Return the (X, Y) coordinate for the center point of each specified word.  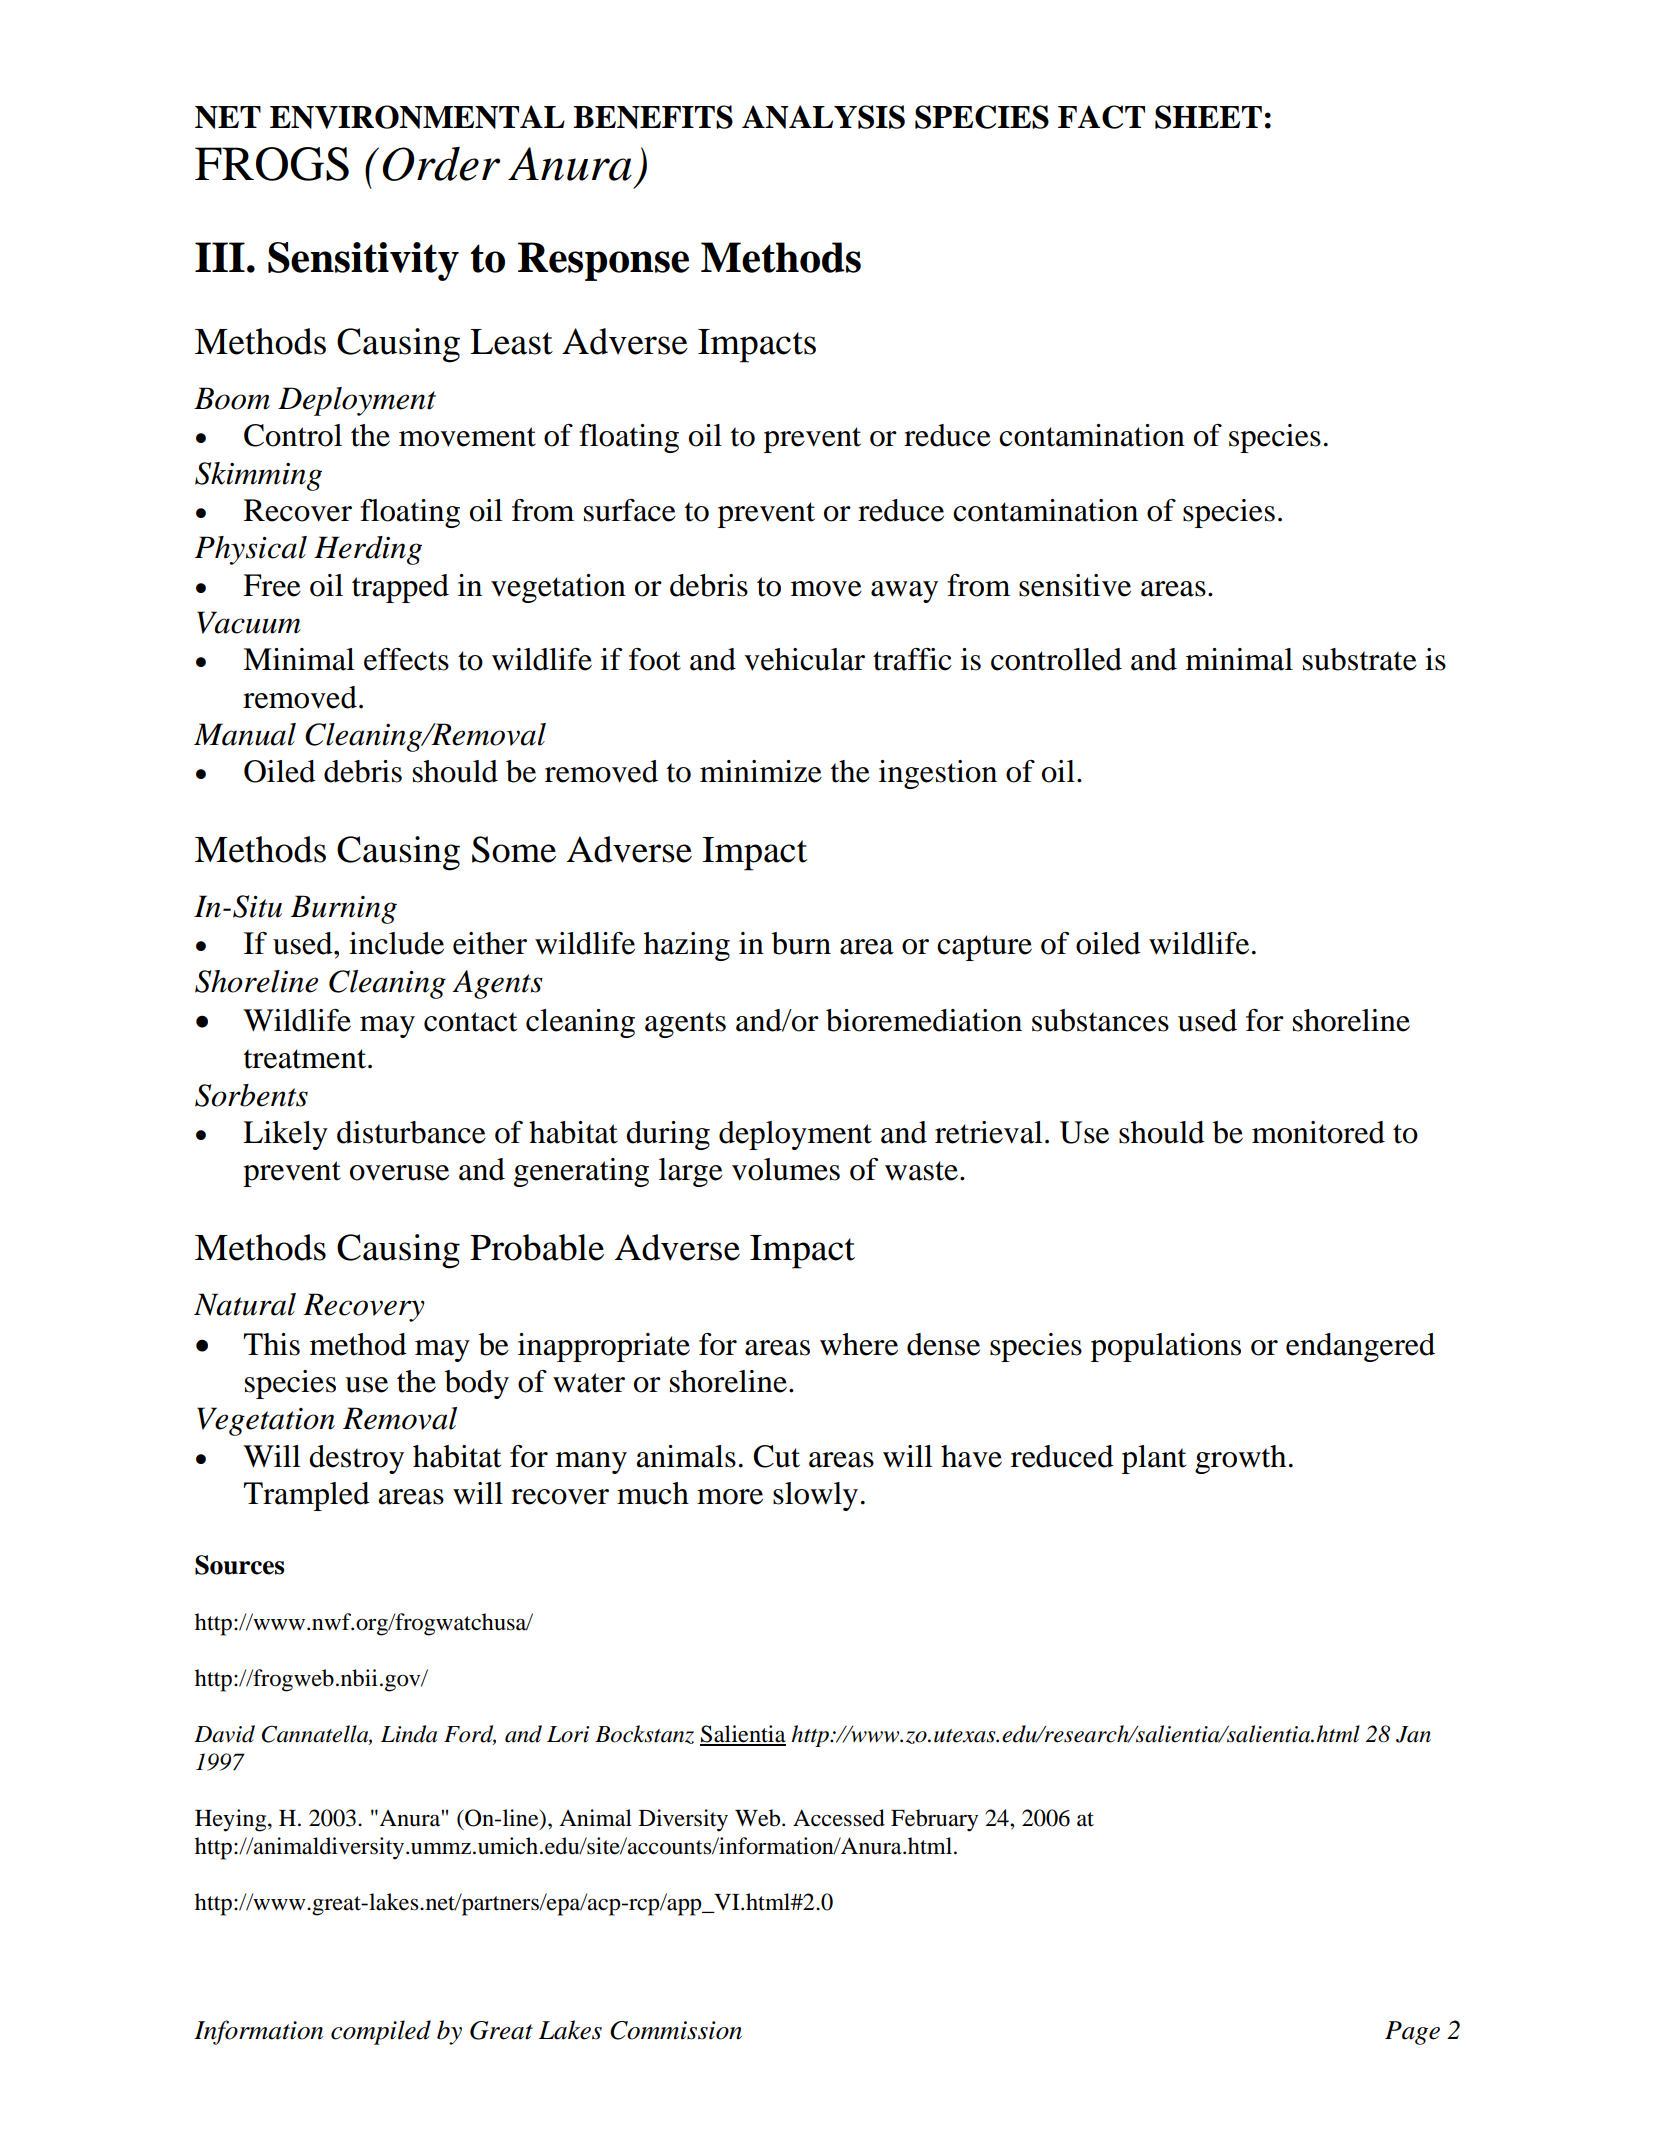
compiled (381, 2032)
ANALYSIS (823, 117)
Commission (676, 2030)
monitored (1318, 1132)
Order (441, 164)
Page (1412, 2033)
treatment (306, 1059)
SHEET (1208, 117)
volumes (786, 1169)
